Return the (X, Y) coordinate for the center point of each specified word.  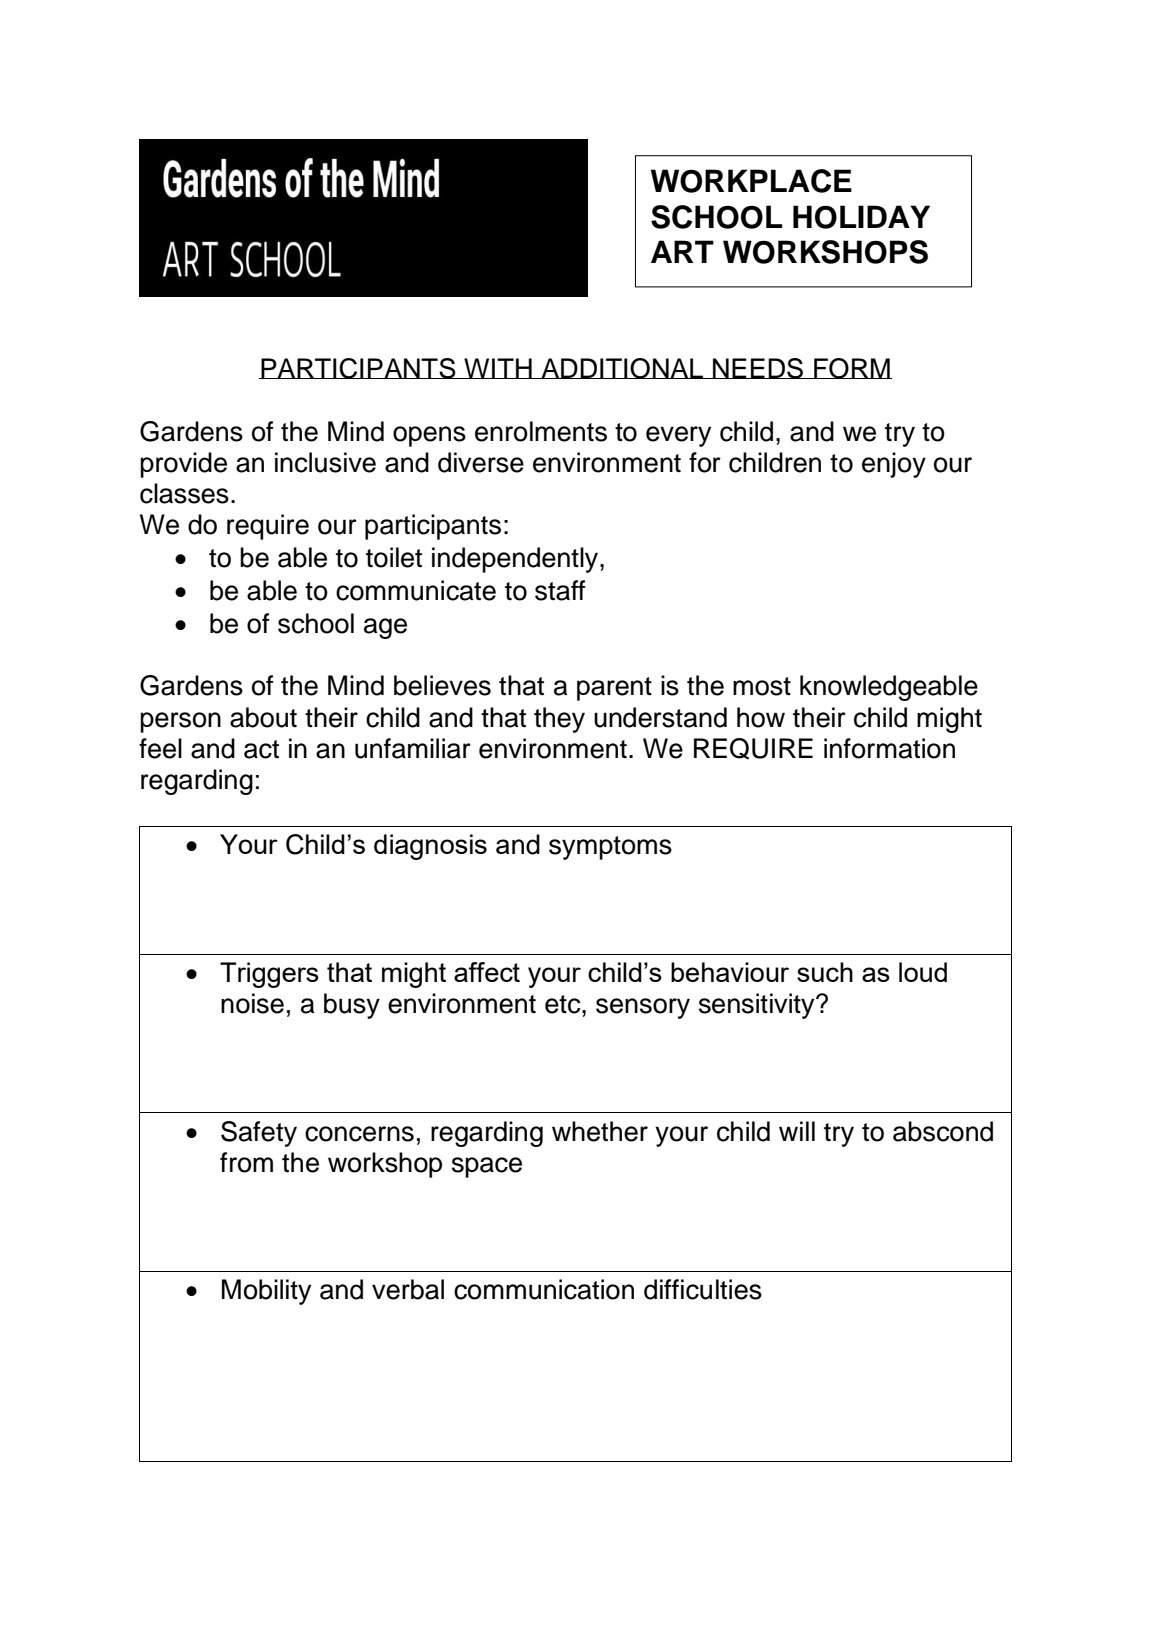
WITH (498, 368)
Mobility (266, 1292)
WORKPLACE (751, 181)
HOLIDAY (861, 217)
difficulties (703, 1289)
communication (544, 1289)
